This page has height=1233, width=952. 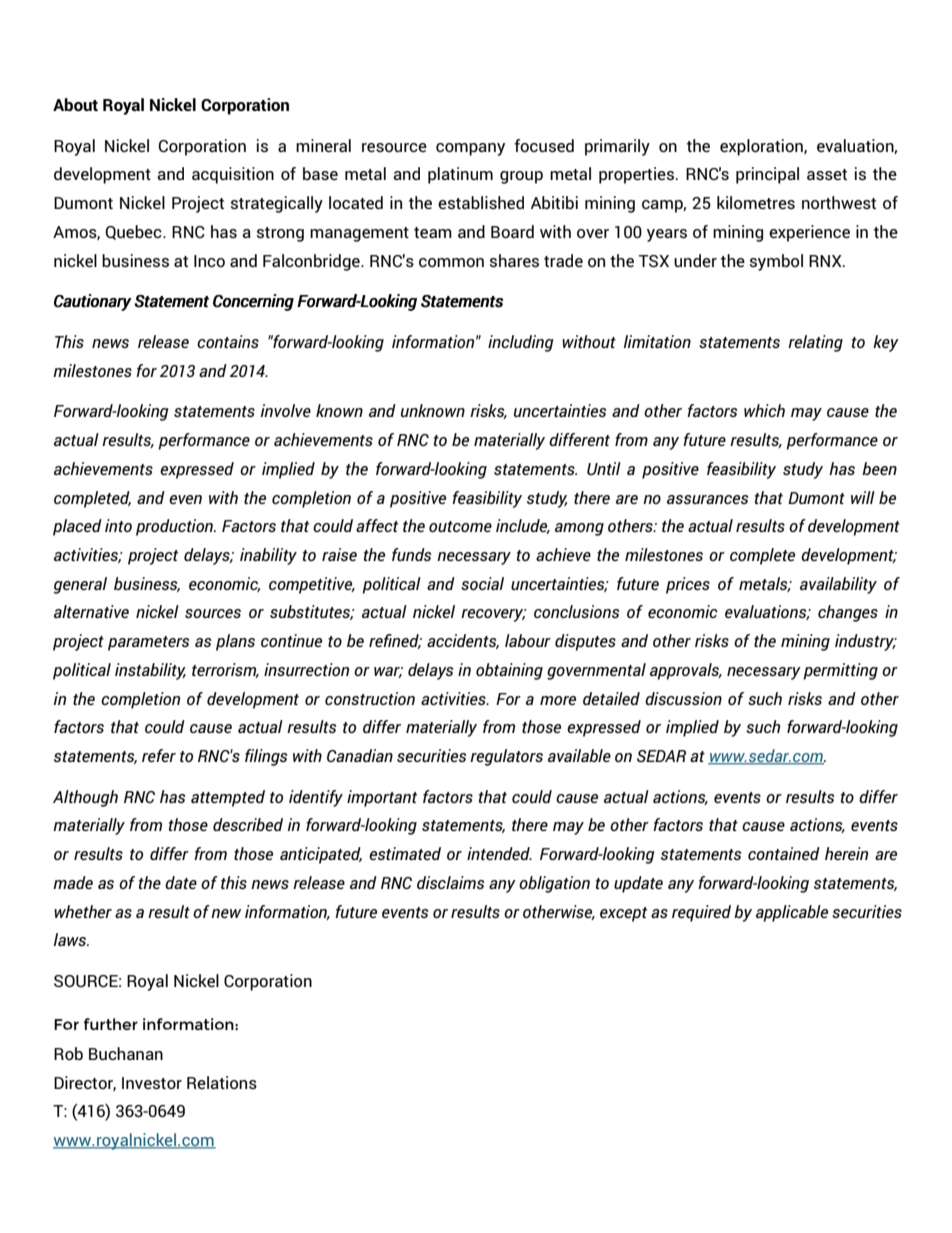 What do you see at coordinates (792, 913) in the page?
I see `applicable` at bounding box center [792, 913].
